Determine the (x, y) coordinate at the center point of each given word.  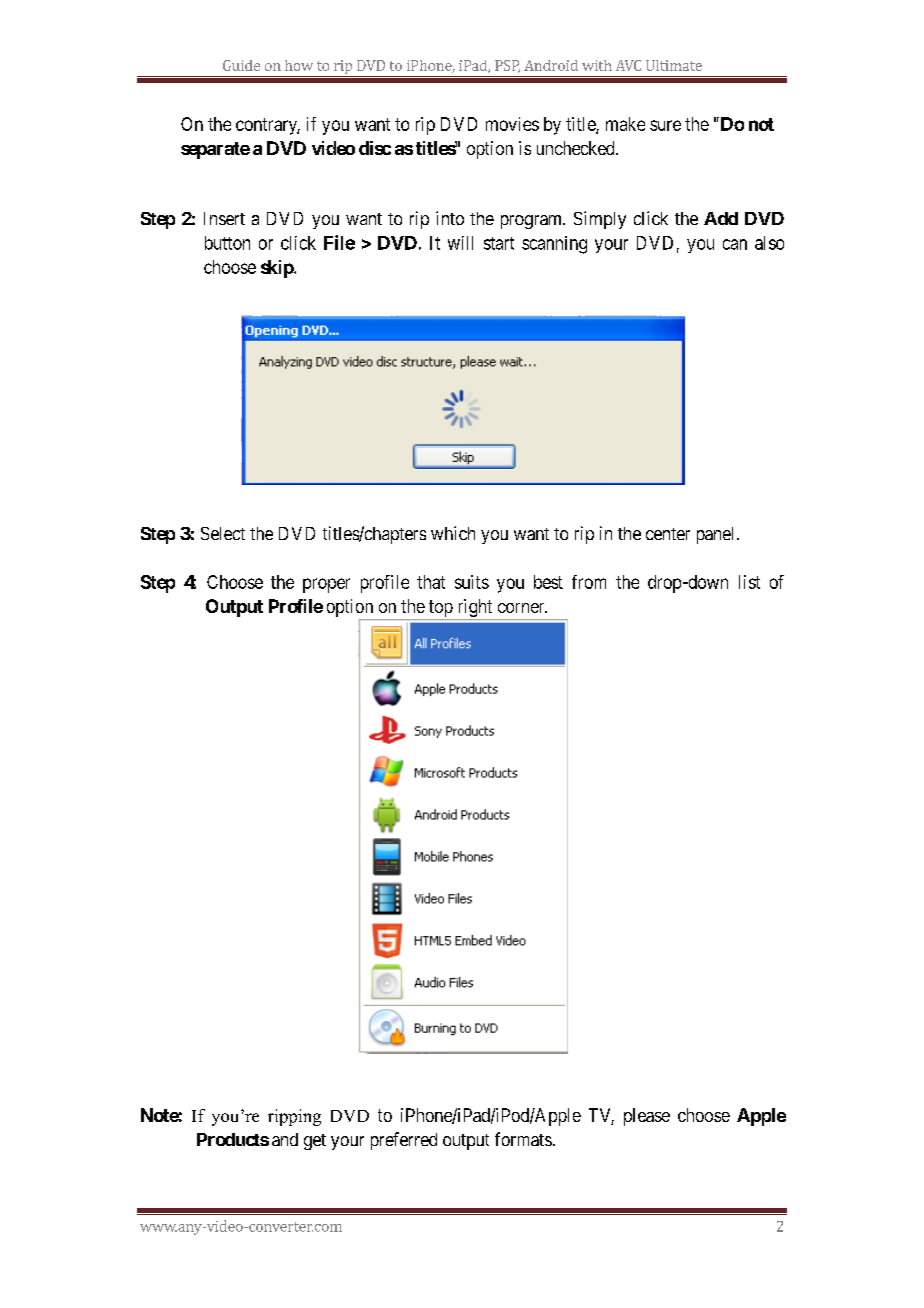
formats (523, 1139)
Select (223, 533)
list (749, 582)
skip (278, 269)
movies (512, 124)
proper (326, 585)
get (315, 1142)
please (647, 1117)
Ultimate (674, 65)
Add (721, 218)
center (668, 534)
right (475, 609)
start (499, 243)
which (453, 533)
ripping (294, 1117)
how (299, 65)
